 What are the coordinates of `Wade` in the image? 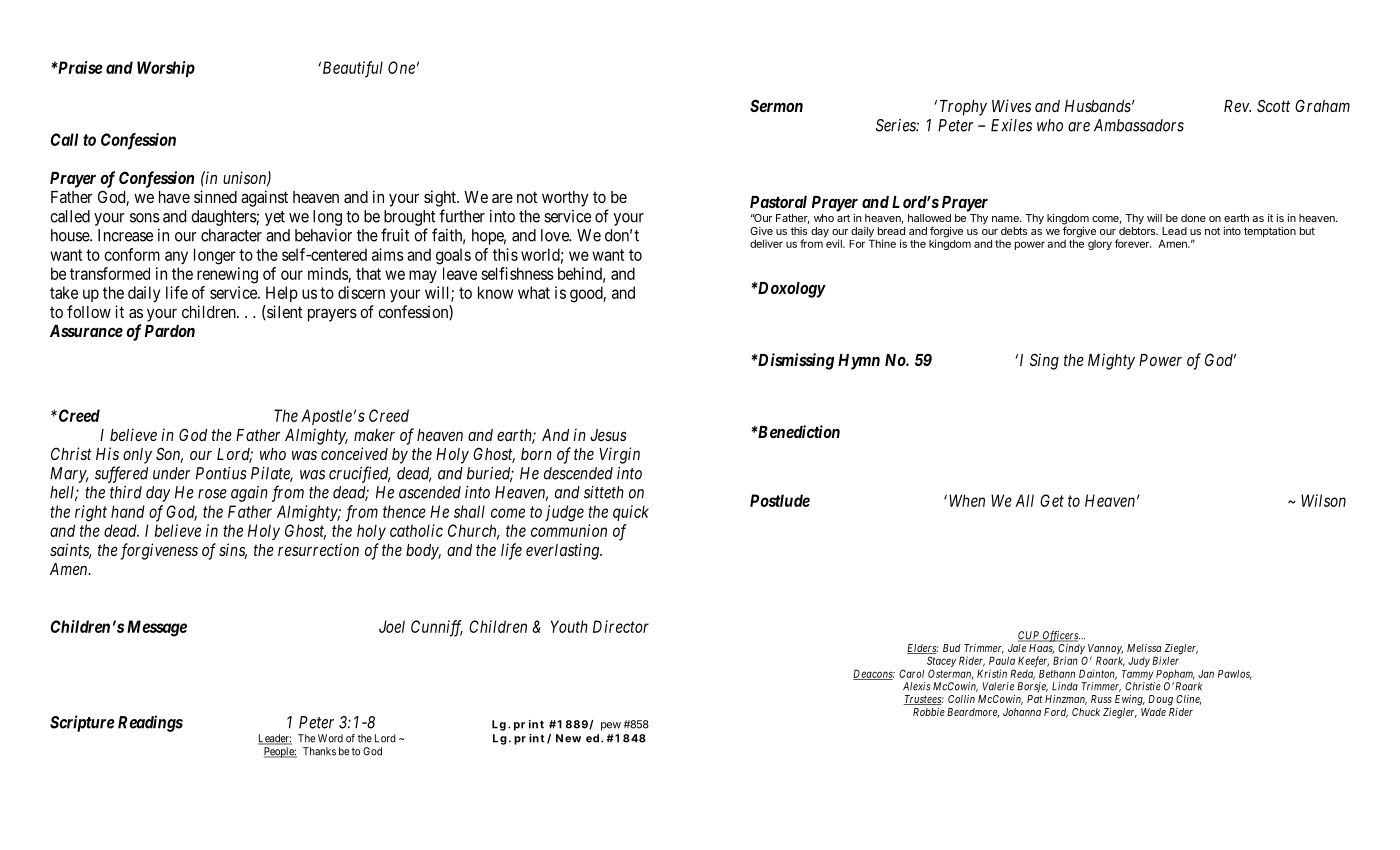 It's located at (1153, 712).
